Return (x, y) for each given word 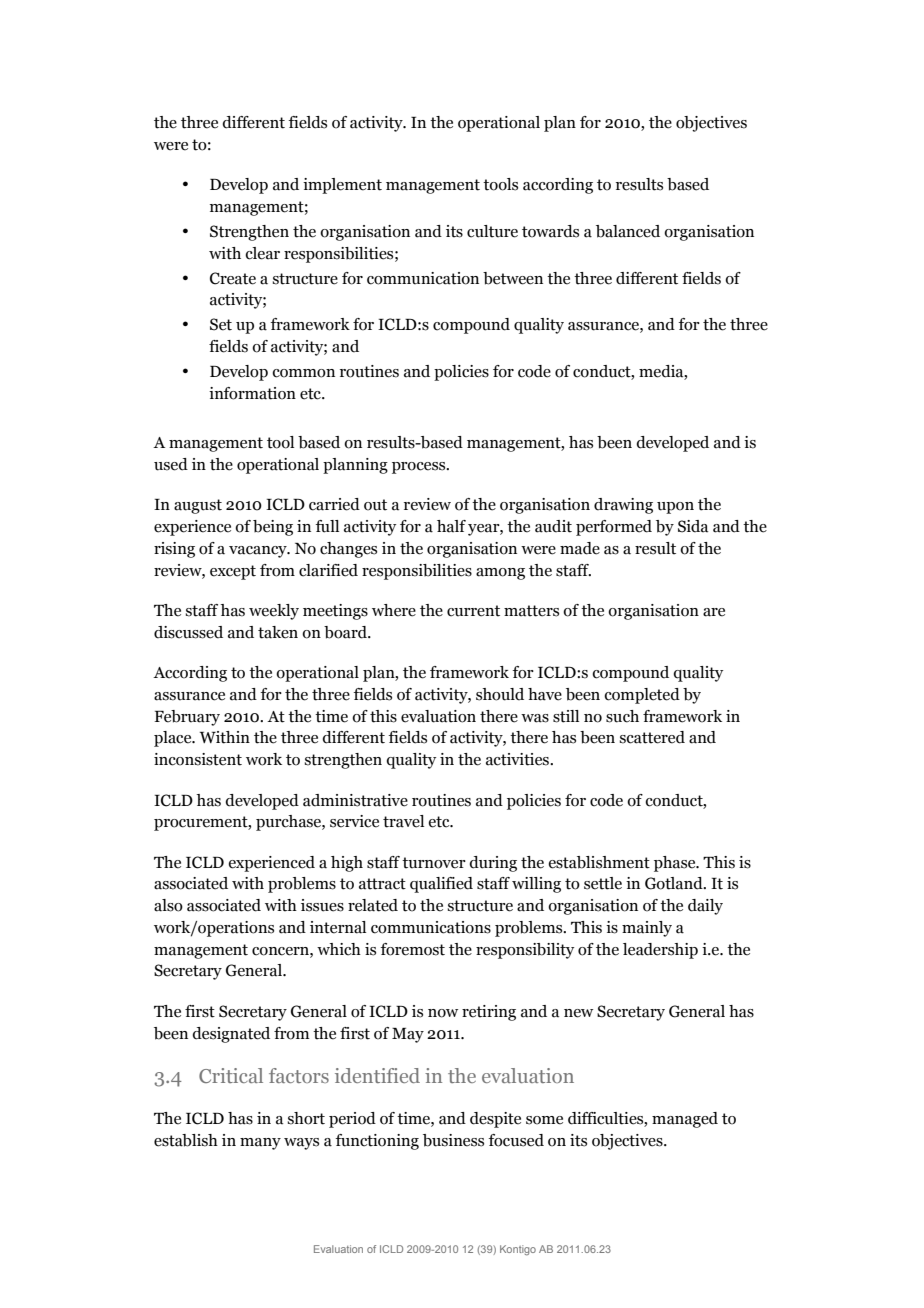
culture (492, 231)
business (453, 1140)
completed (642, 696)
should (500, 694)
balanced (628, 231)
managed (685, 1120)
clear (262, 253)
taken (278, 632)
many (260, 1144)
